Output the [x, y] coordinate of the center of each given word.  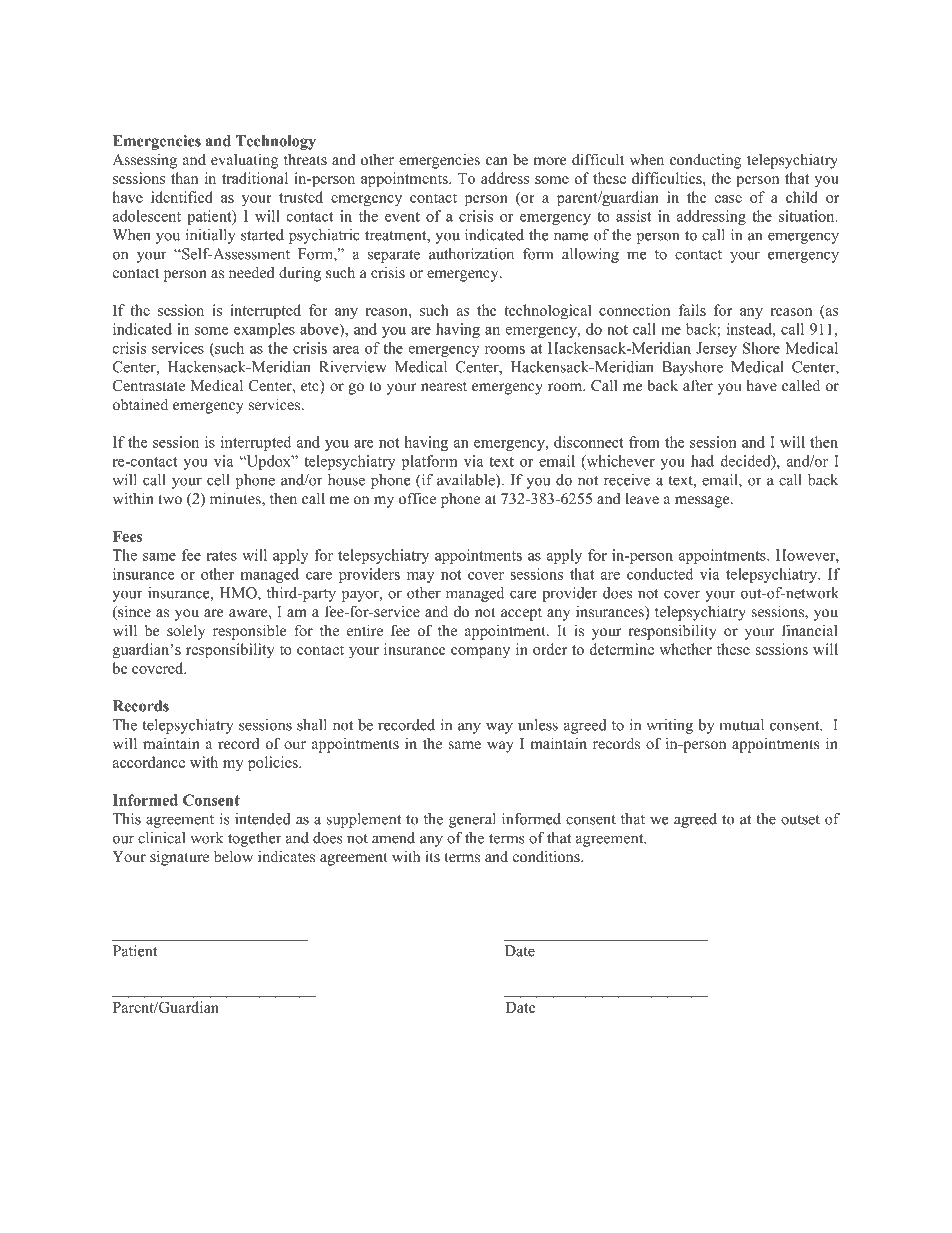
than [184, 178]
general [472, 820]
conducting [706, 161]
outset [800, 820]
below [233, 856]
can [497, 161]
